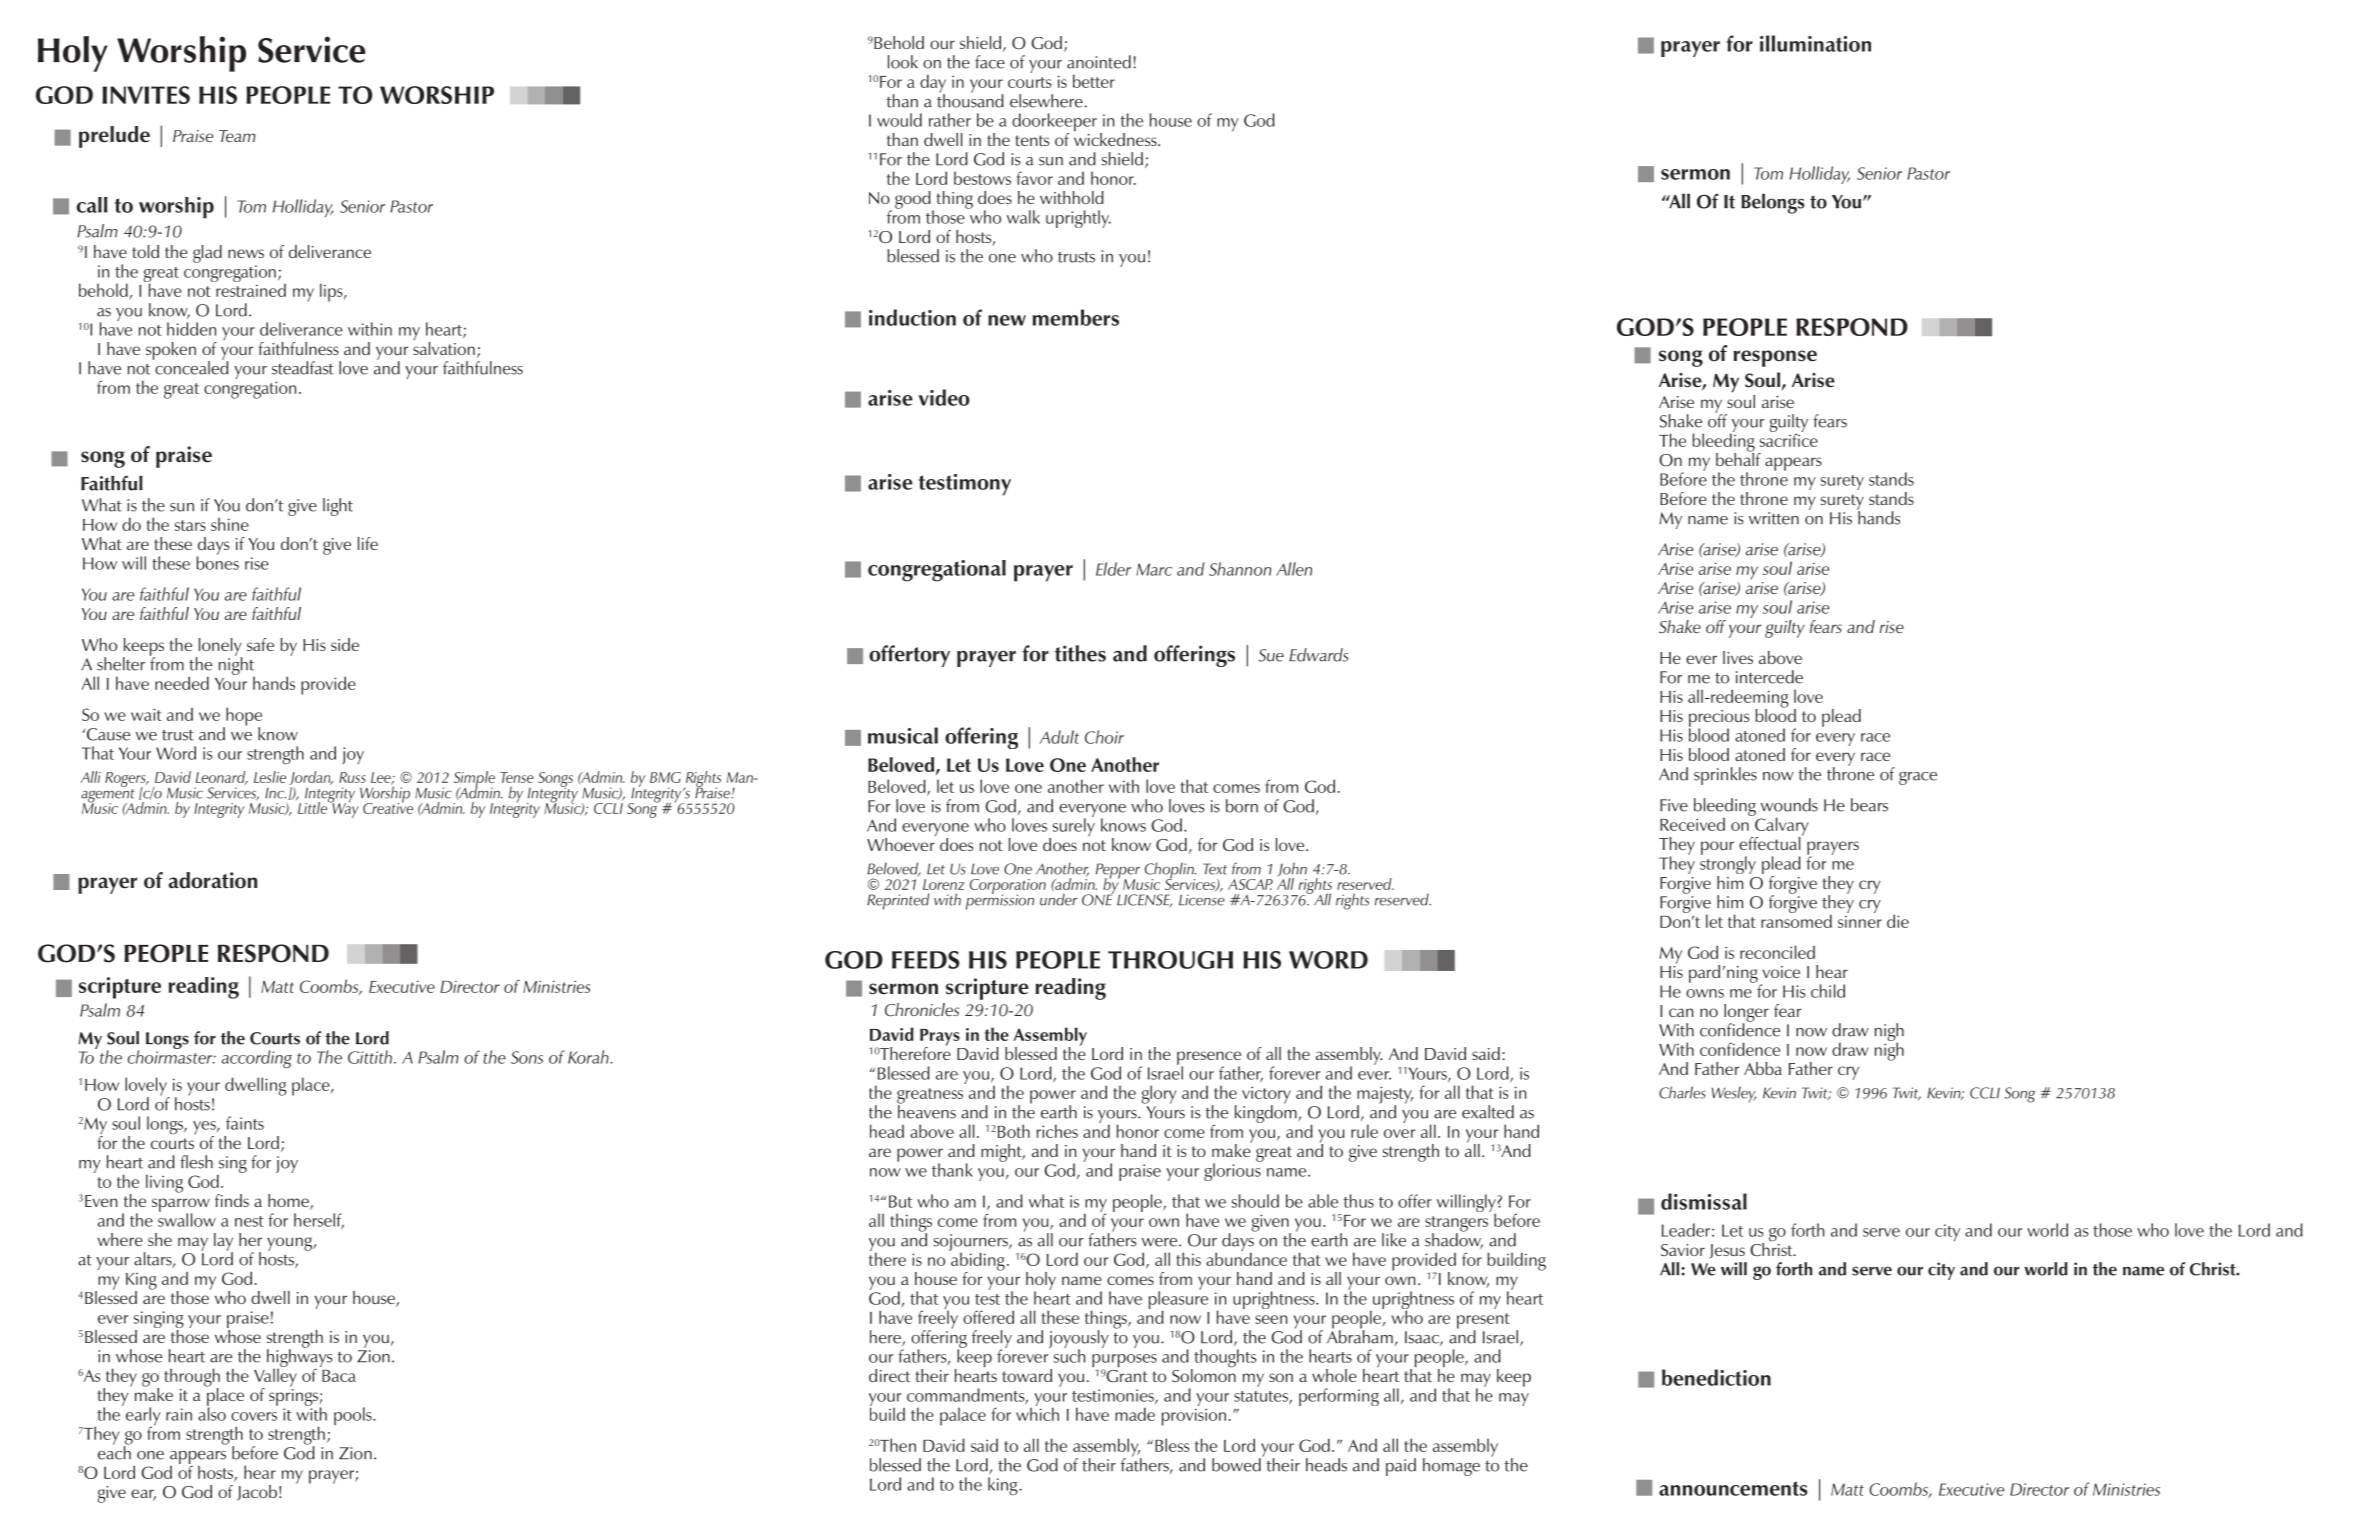  I want to click on announcements, so click(1733, 1488).
